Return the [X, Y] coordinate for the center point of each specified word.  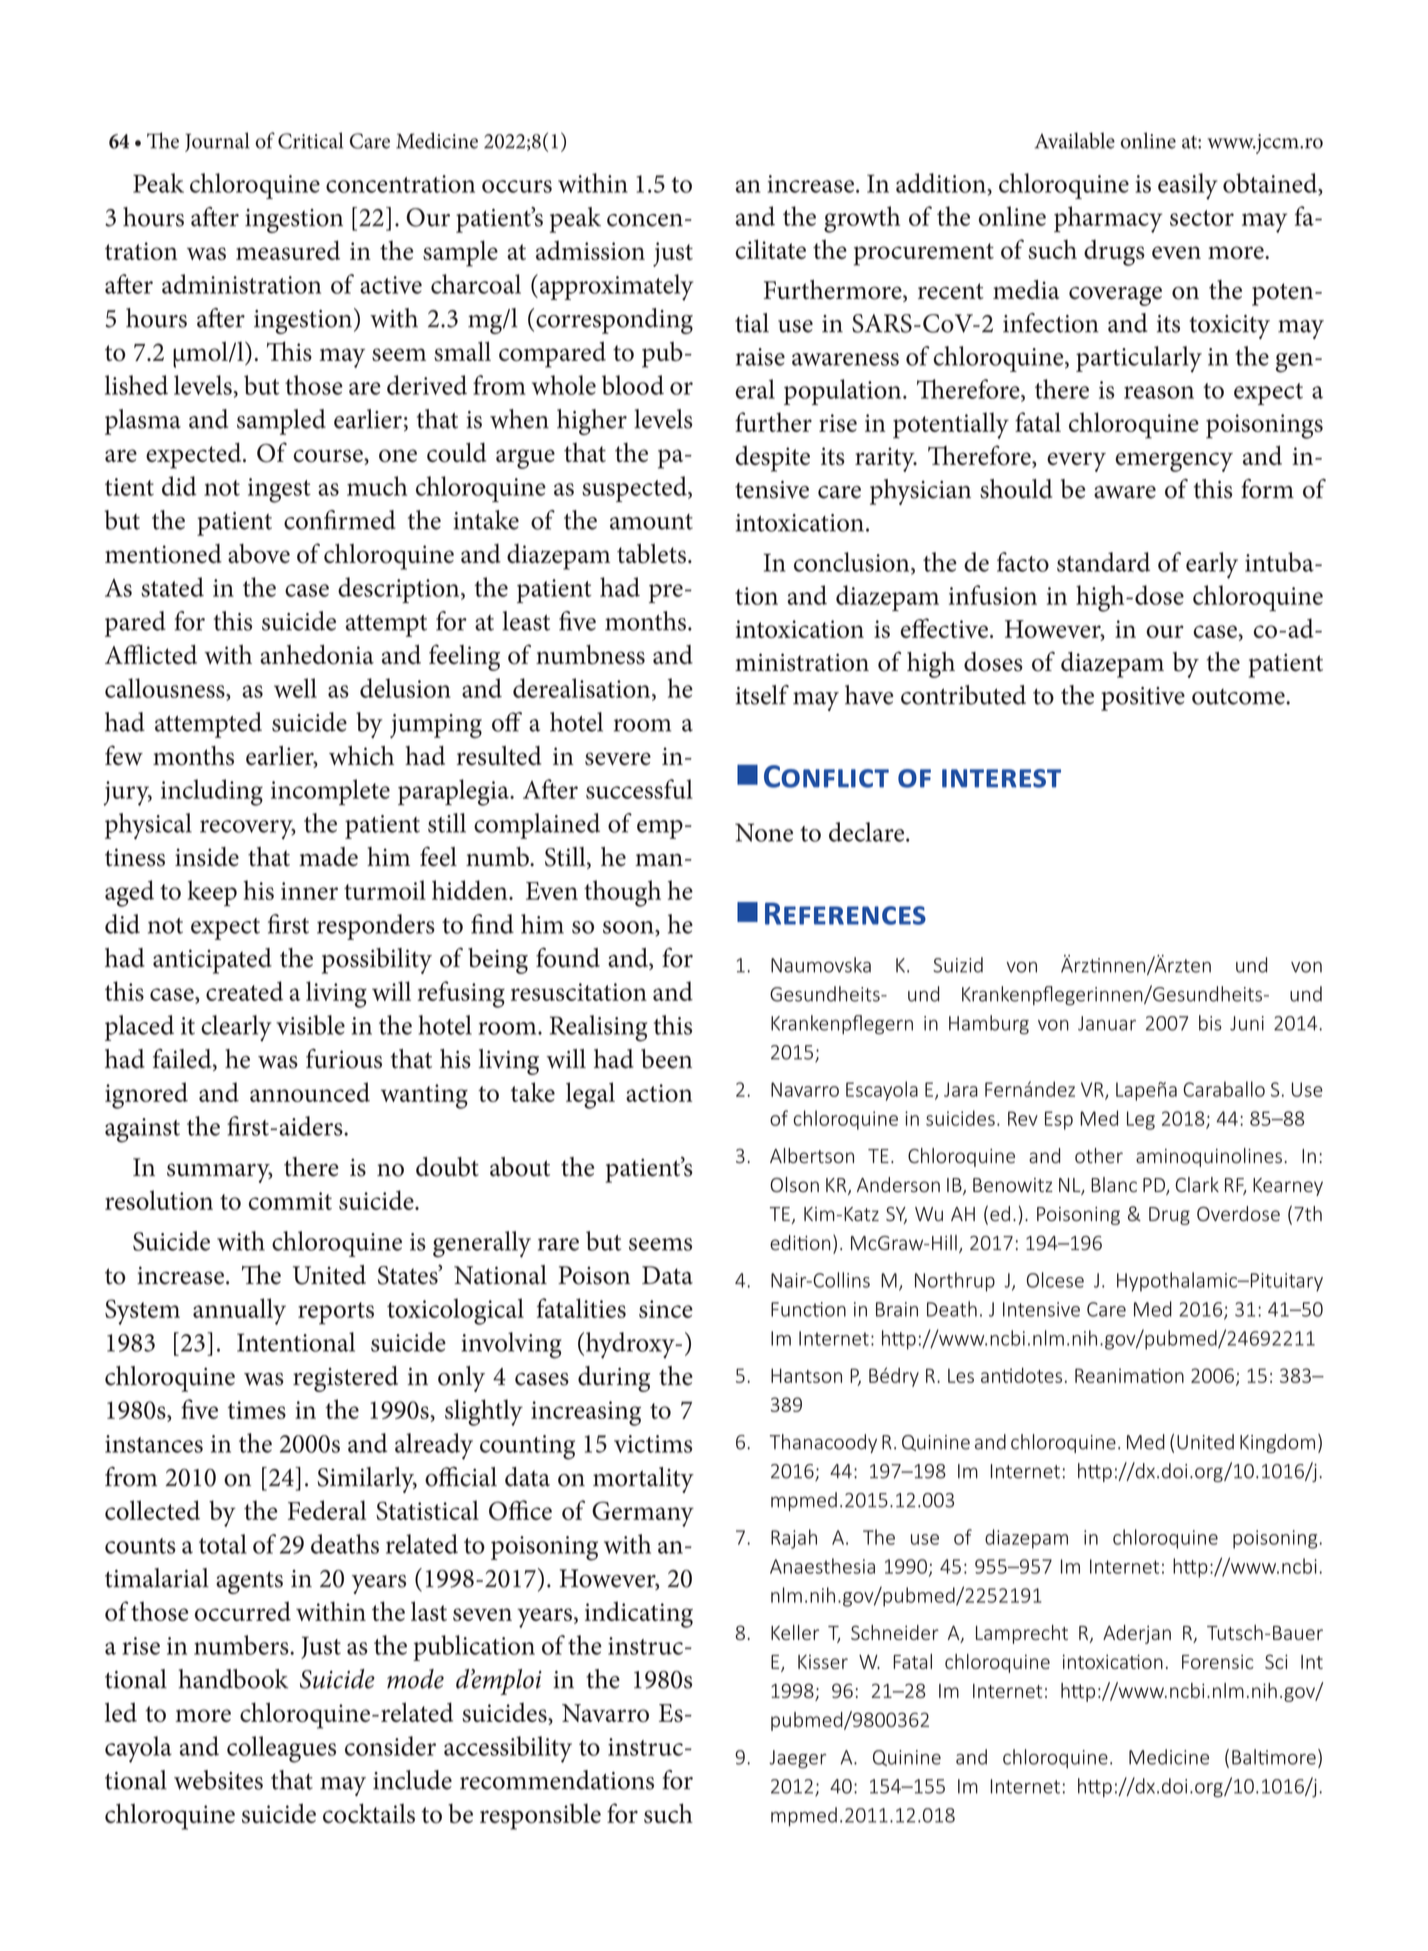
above [259, 554]
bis [1210, 1023]
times [257, 1410]
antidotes [1021, 1375]
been [666, 1059]
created [244, 991]
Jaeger [797, 1759]
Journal [217, 142]
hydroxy [631, 1345]
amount [651, 522]
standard [1103, 562]
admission [590, 250]
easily [1188, 186]
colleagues [281, 1749]
